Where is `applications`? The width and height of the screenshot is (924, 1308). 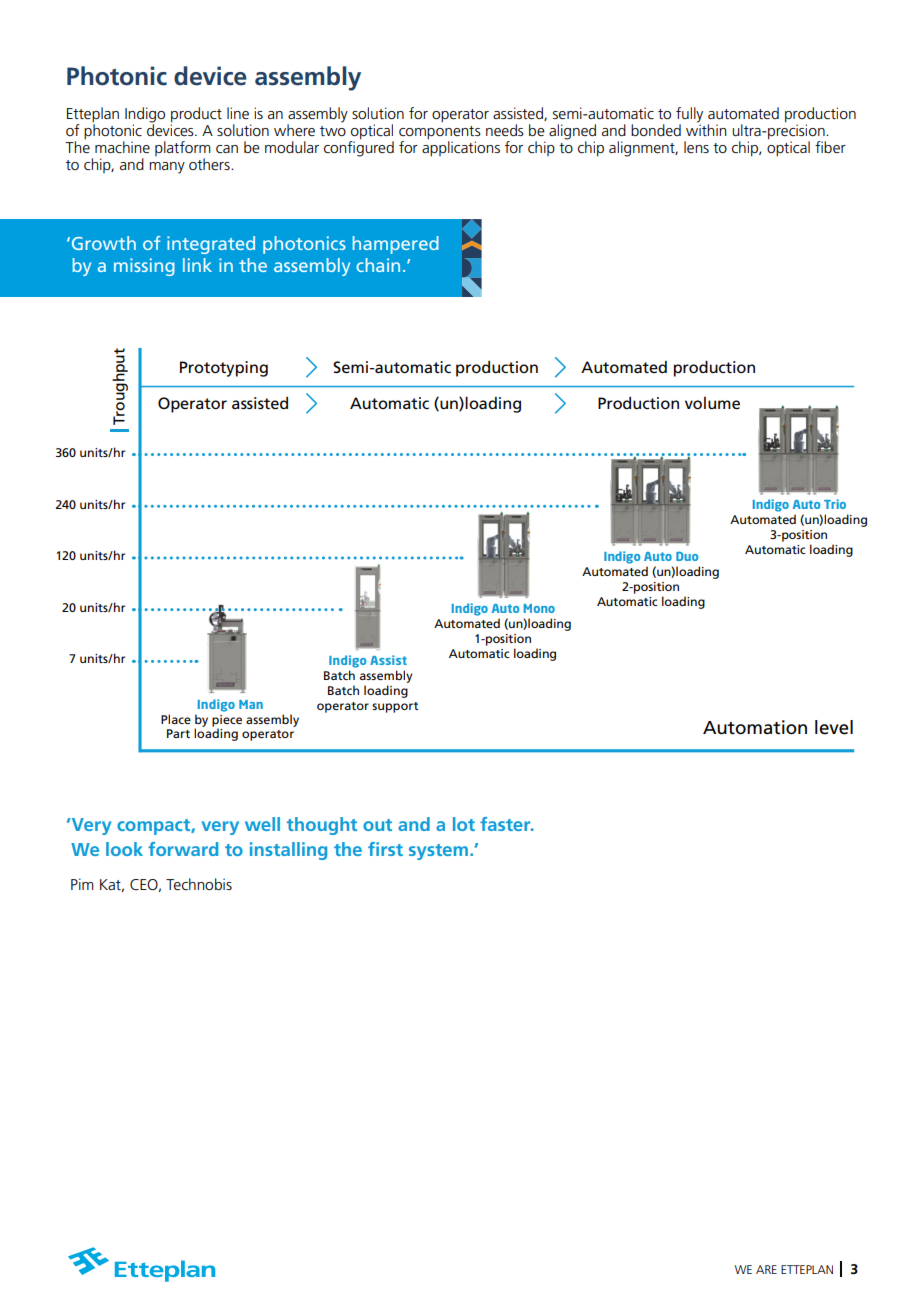
applications is located at coordinates (461, 148).
